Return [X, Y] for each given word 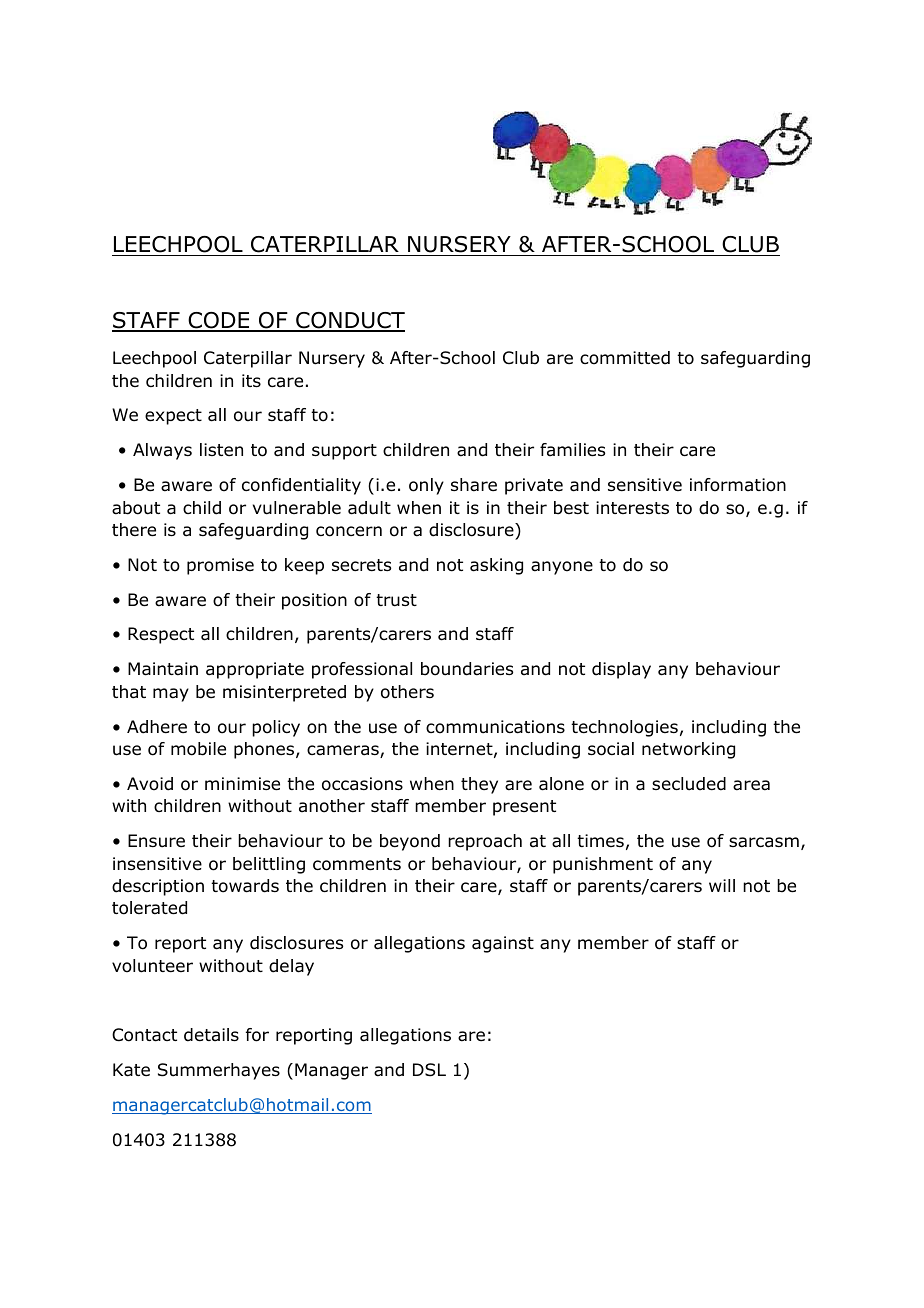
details [211, 1035]
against [503, 944]
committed [625, 358]
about [136, 508]
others [407, 692]
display [621, 670]
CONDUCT [349, 321]
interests [632, 508]
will [722, 885]
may [171, 695]
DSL [429, 1070]
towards [245, 886]
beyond [410, 842]
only [426, 486]
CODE [219, 321]
